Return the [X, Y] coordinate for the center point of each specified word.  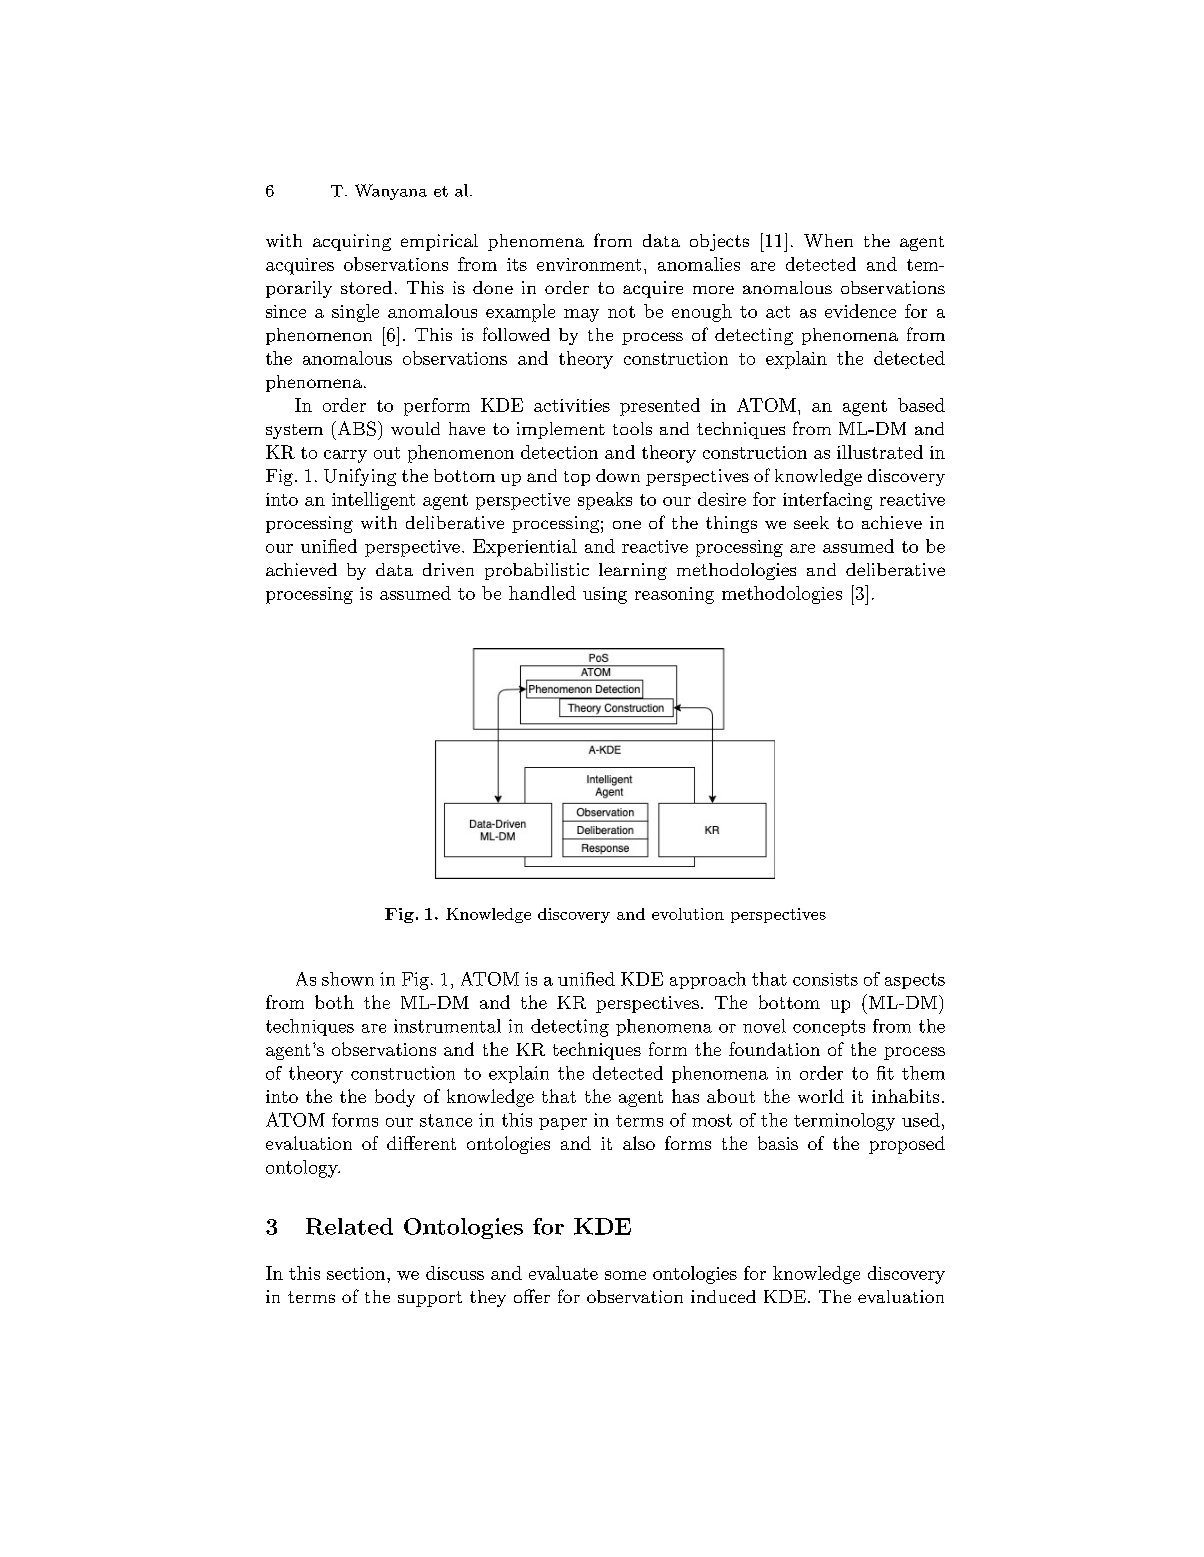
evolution [688, 914]
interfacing [827, 501]
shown [348, 979]
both [334, 1002]
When [828, 240]
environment [589, 264]
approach [708, 980]
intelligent [373, 501]
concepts [829, 1028]
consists [825, 979]
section [357, 1273]
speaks [605, 501]
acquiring [352, 242]
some [625, 1275]
